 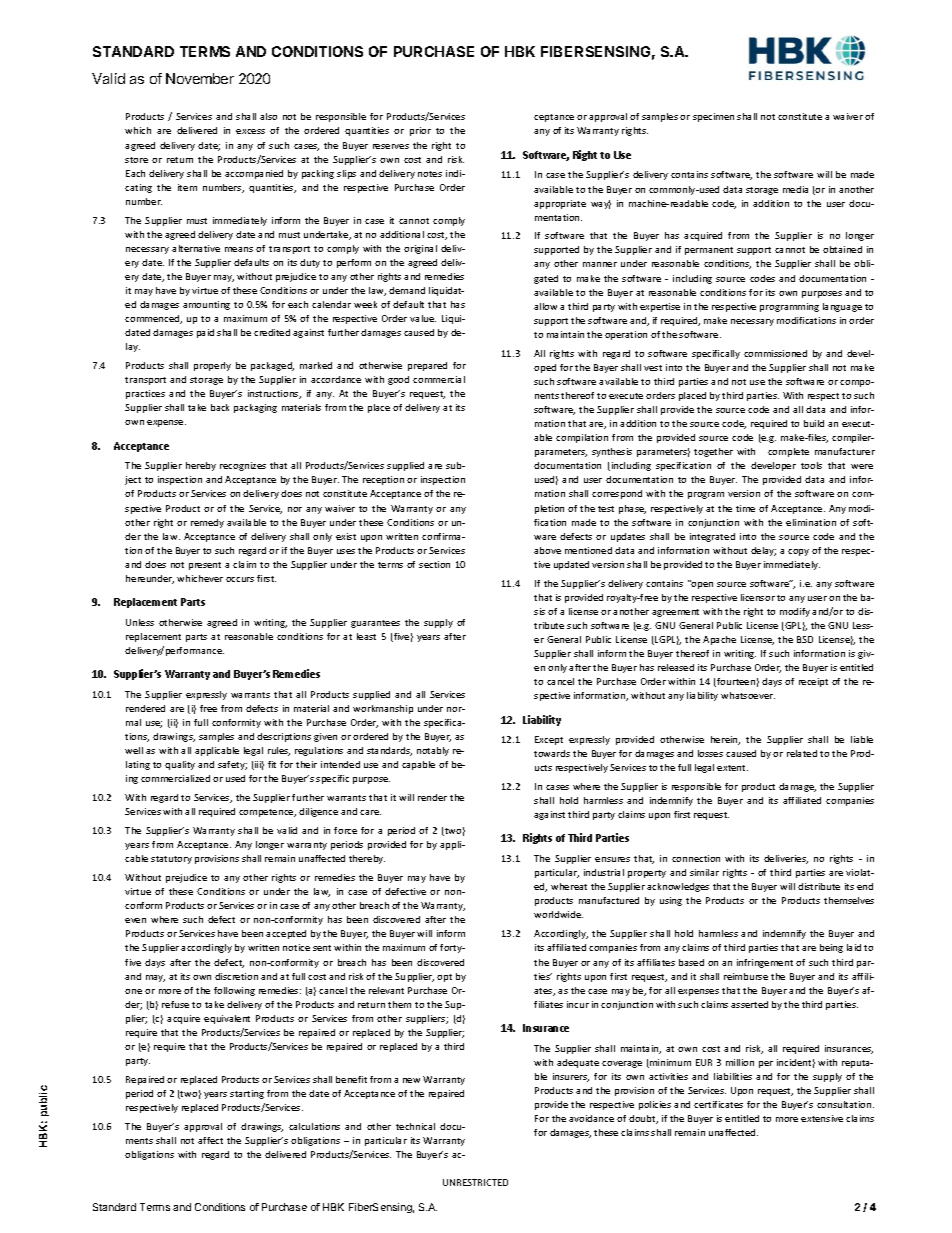 I want to click on quality, so click(x=180, y=765).
